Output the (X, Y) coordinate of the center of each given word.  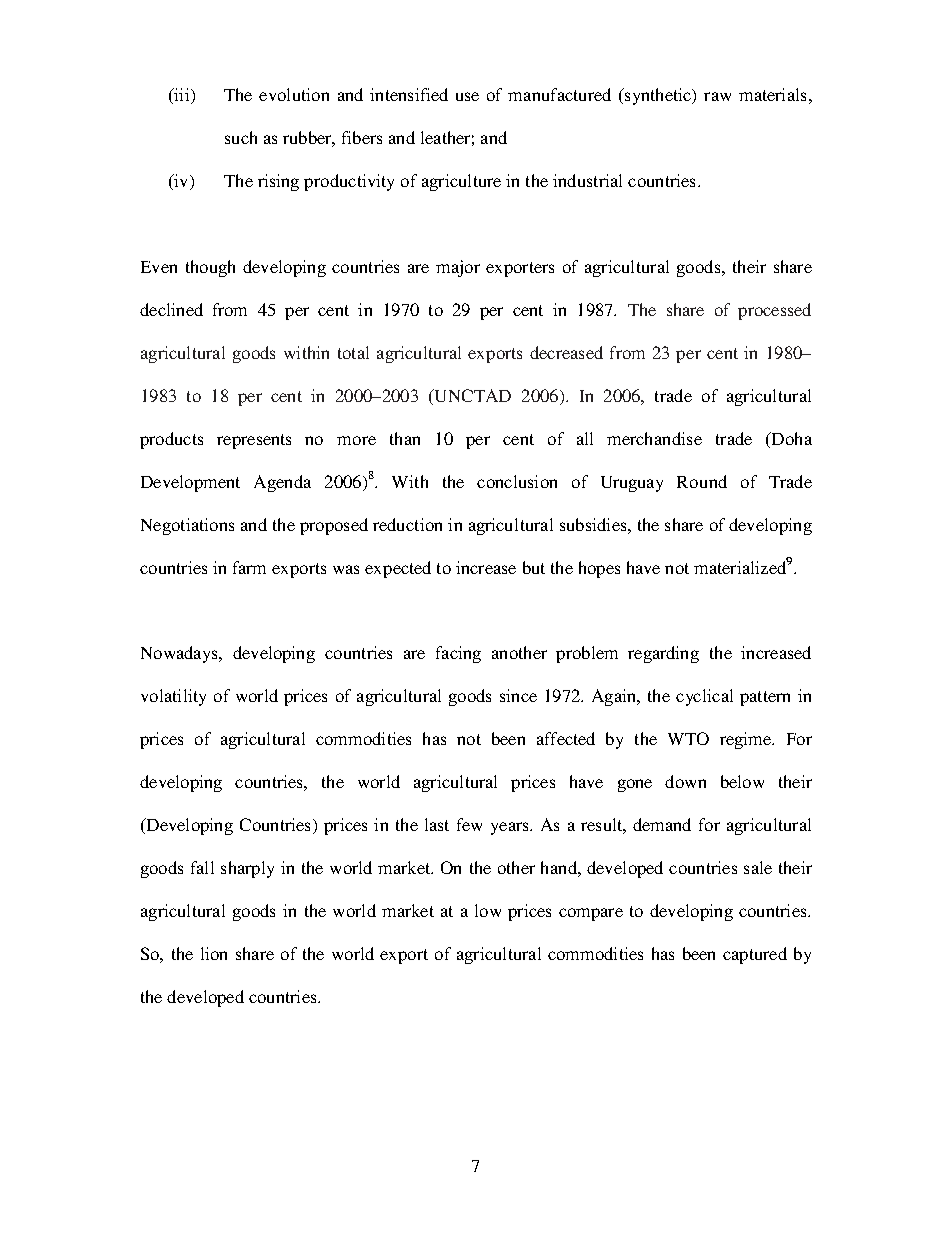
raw (717, 96)
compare (591, 914)
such (241, 137)
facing (458, 654)
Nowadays (180, 654)
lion (214, 953)
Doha (790, 438)
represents (254, 441)
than (405, 438)
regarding (663, 654)
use (467, 96)
